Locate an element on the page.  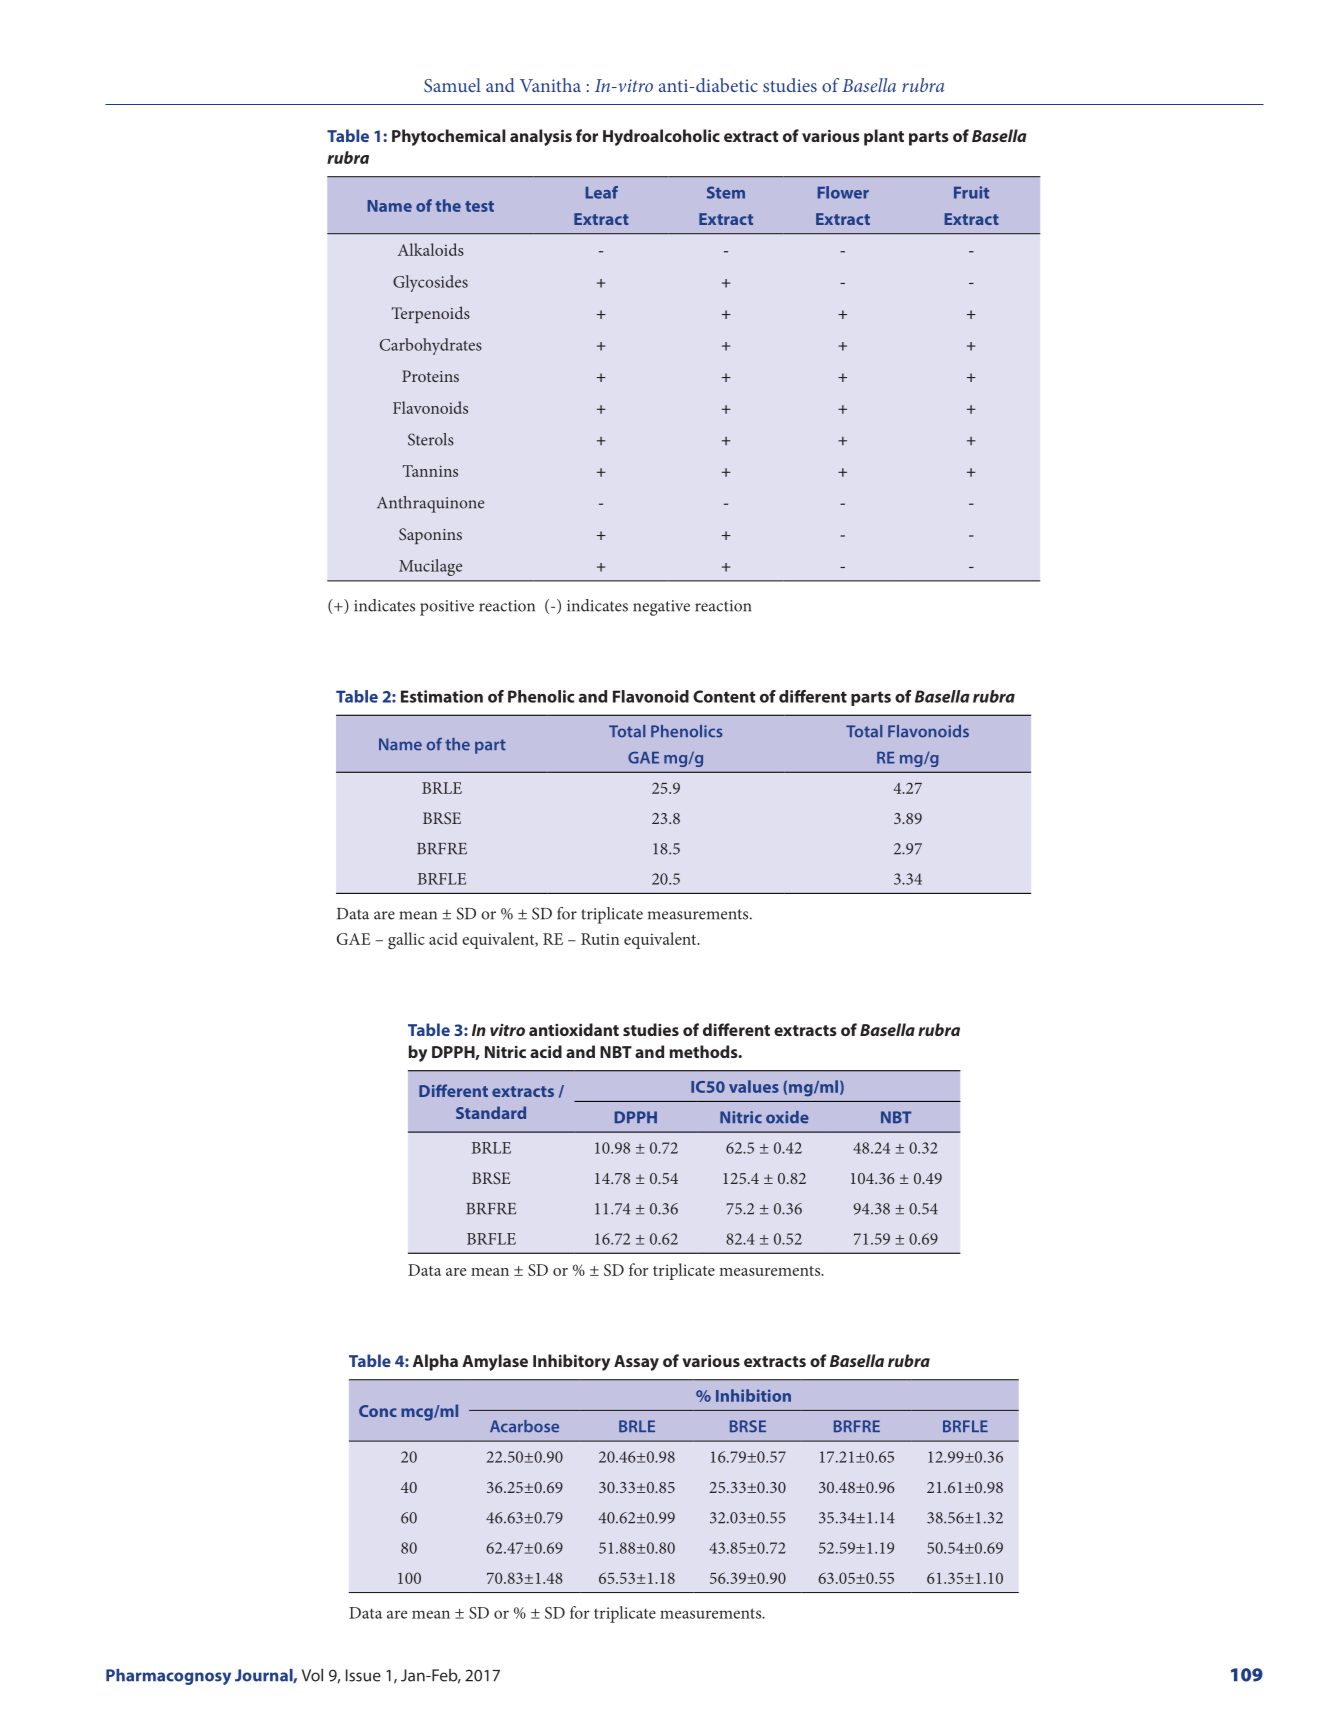
values is located at coordinates (754, 1086).
